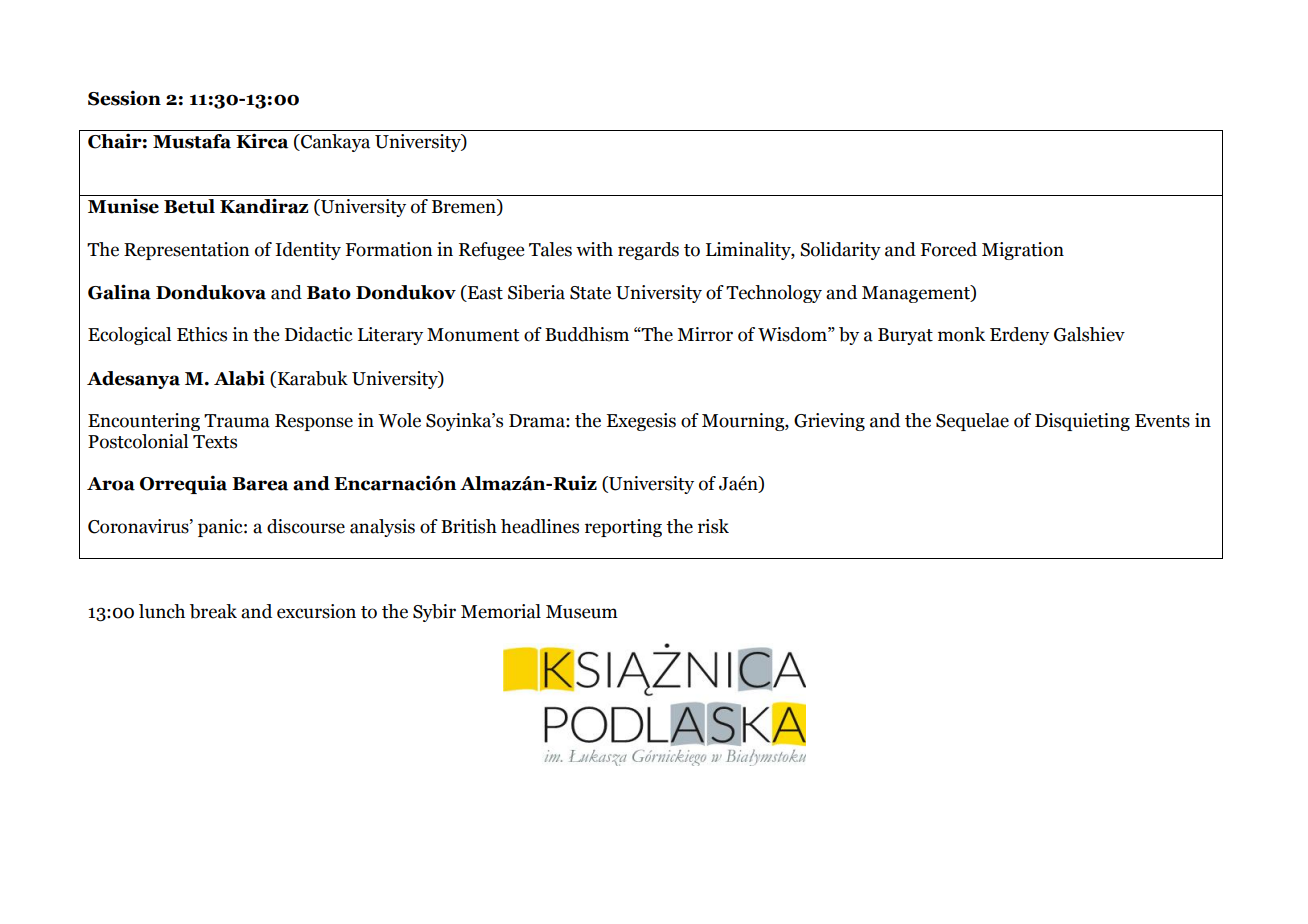 Image resolution: width=1308 pixels, height=924 pixels. What do you see at coordinates (1023, 251) in the document?
I see `Migration` at bounding box center [1023, 251].
